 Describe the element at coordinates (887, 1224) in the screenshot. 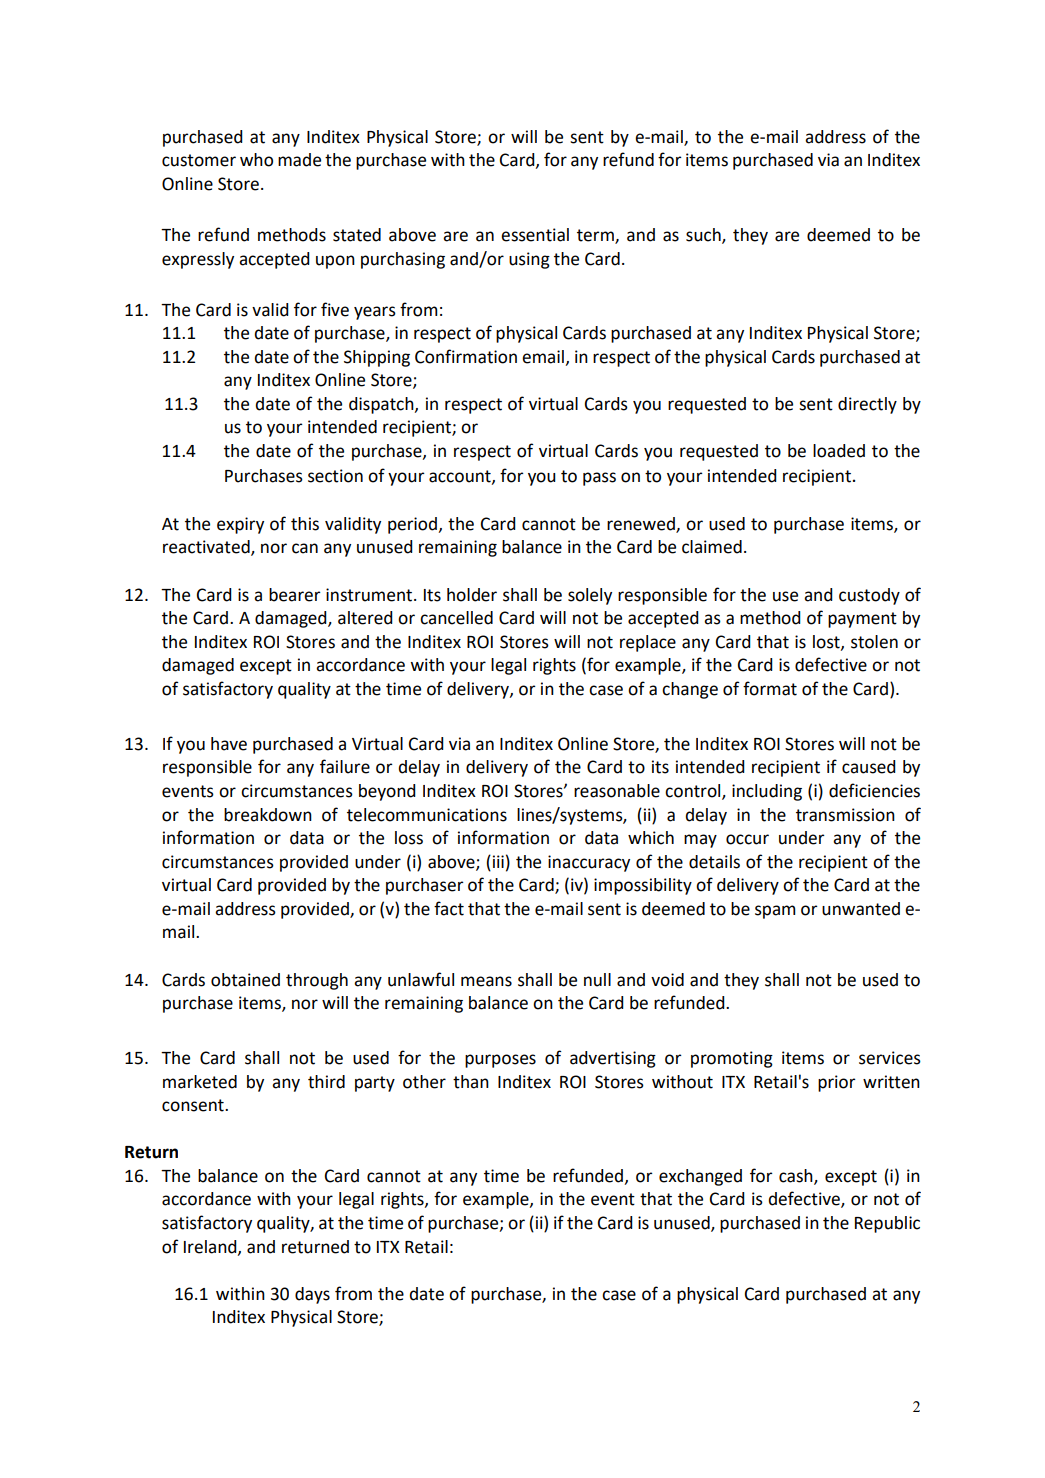

I see `Republic` at that location.
